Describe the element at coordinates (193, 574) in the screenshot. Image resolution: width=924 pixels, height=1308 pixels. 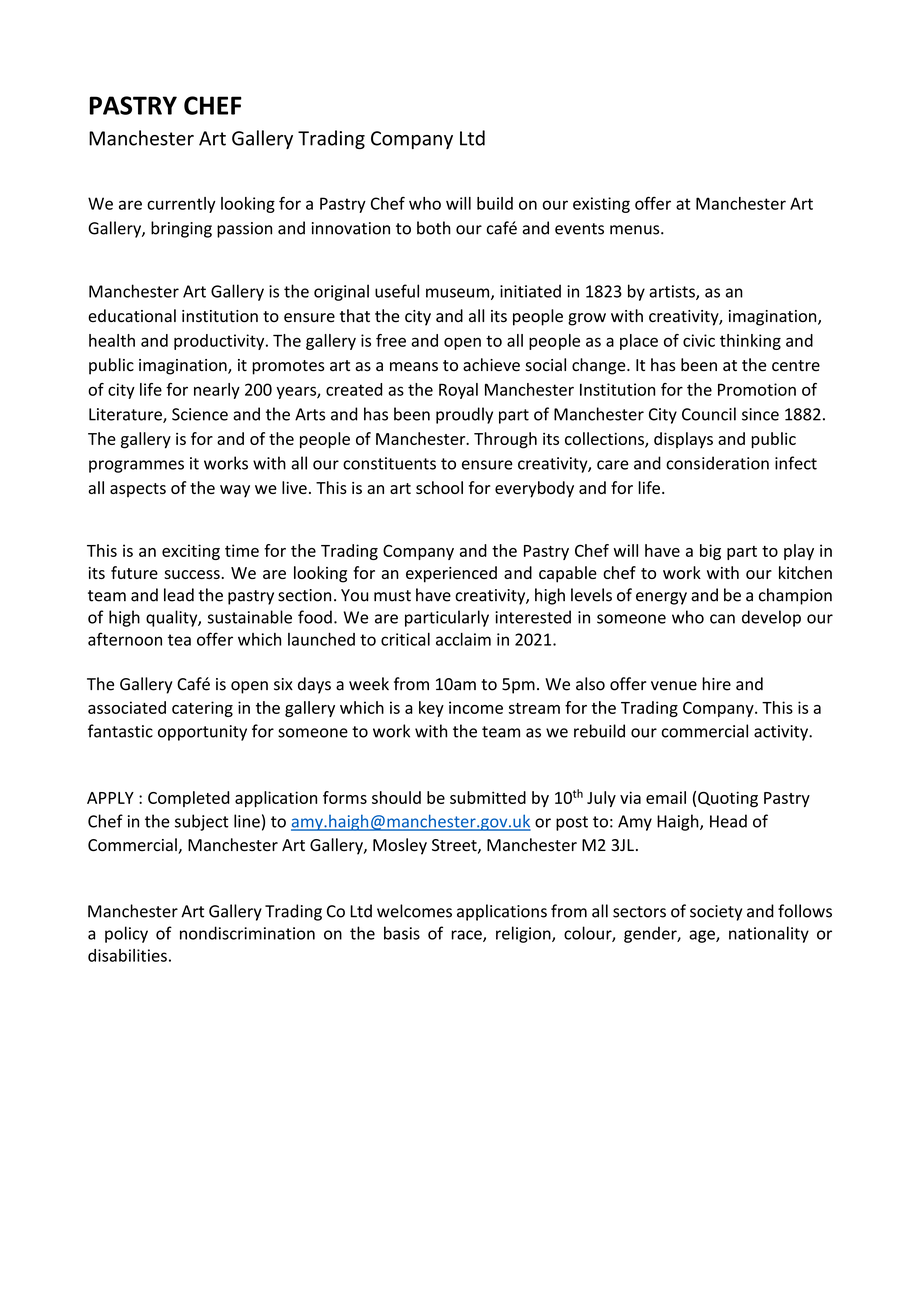
I see `success` at that location.
